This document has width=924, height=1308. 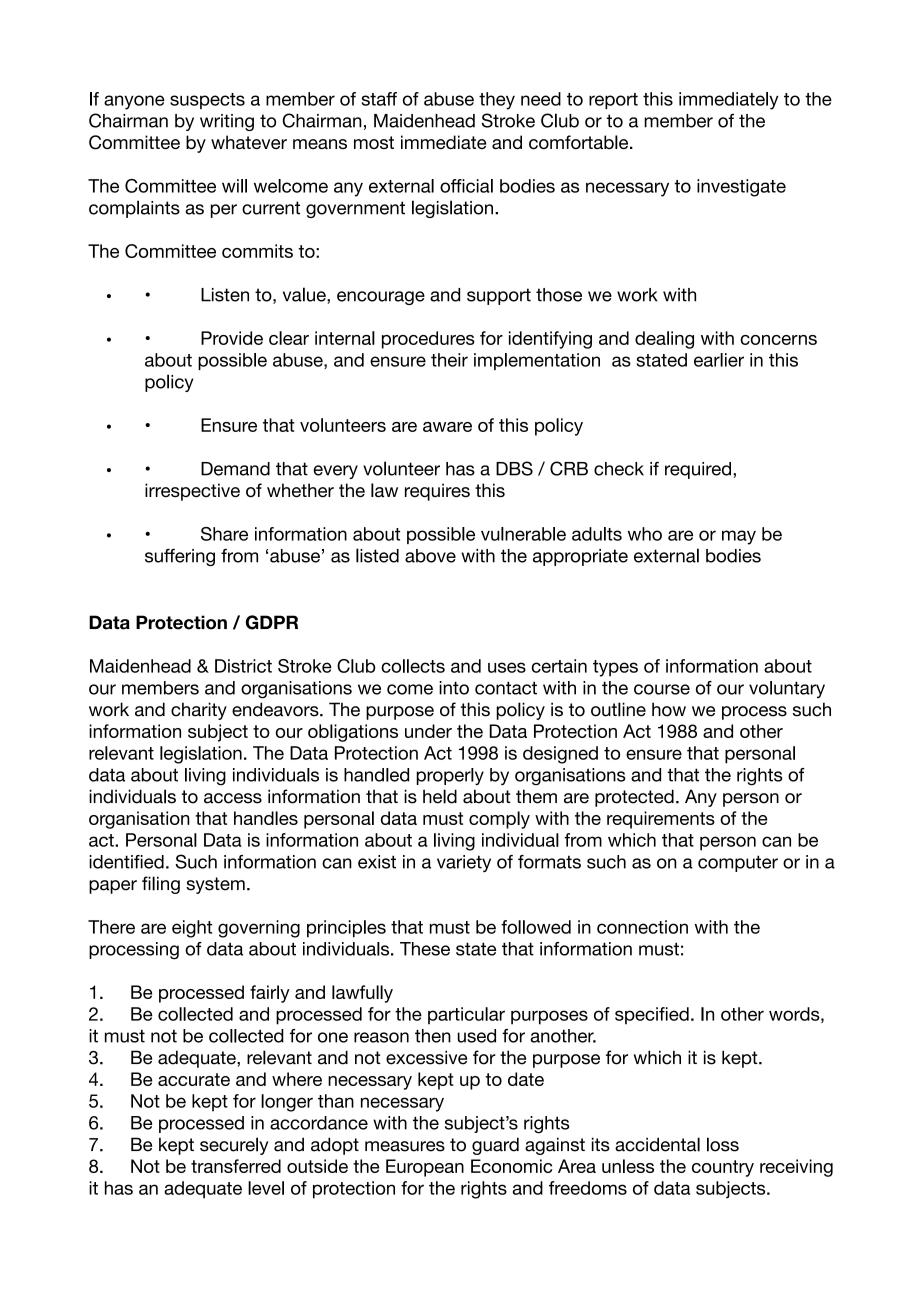 What do you see at coordinates (719, 360) in the document?
I see `earlier` at bounding box center [719, 360].
